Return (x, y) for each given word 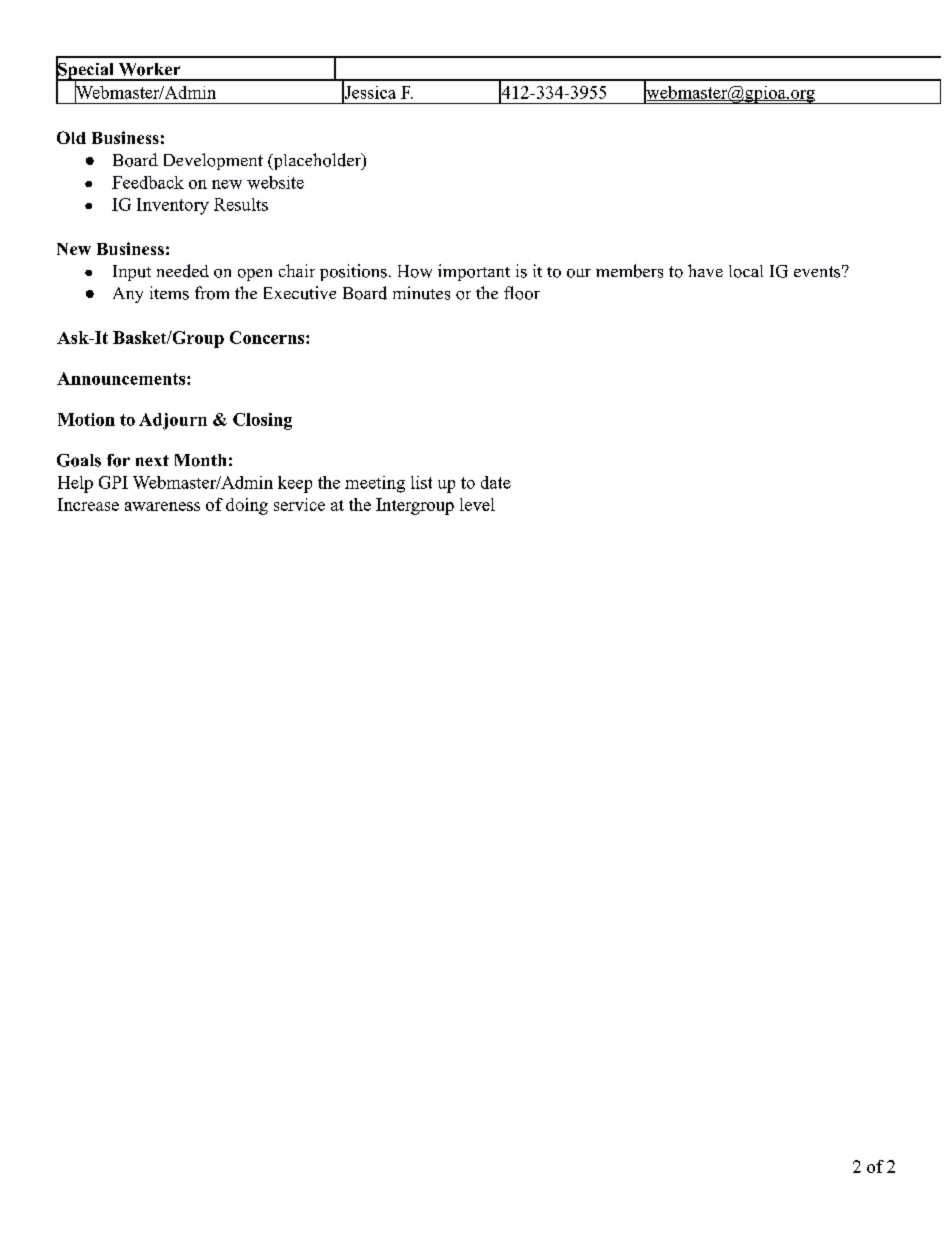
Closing (262, 421)
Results (241, 204)
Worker (149, 69)
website (275, 182)
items (169, 293)
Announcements (122, 378)
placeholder (317, 161)
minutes (421, 293)
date (496, 482)
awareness (162, 506)
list (421, 482)
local (746, 271)
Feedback (148, 182)
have (705, 270)
